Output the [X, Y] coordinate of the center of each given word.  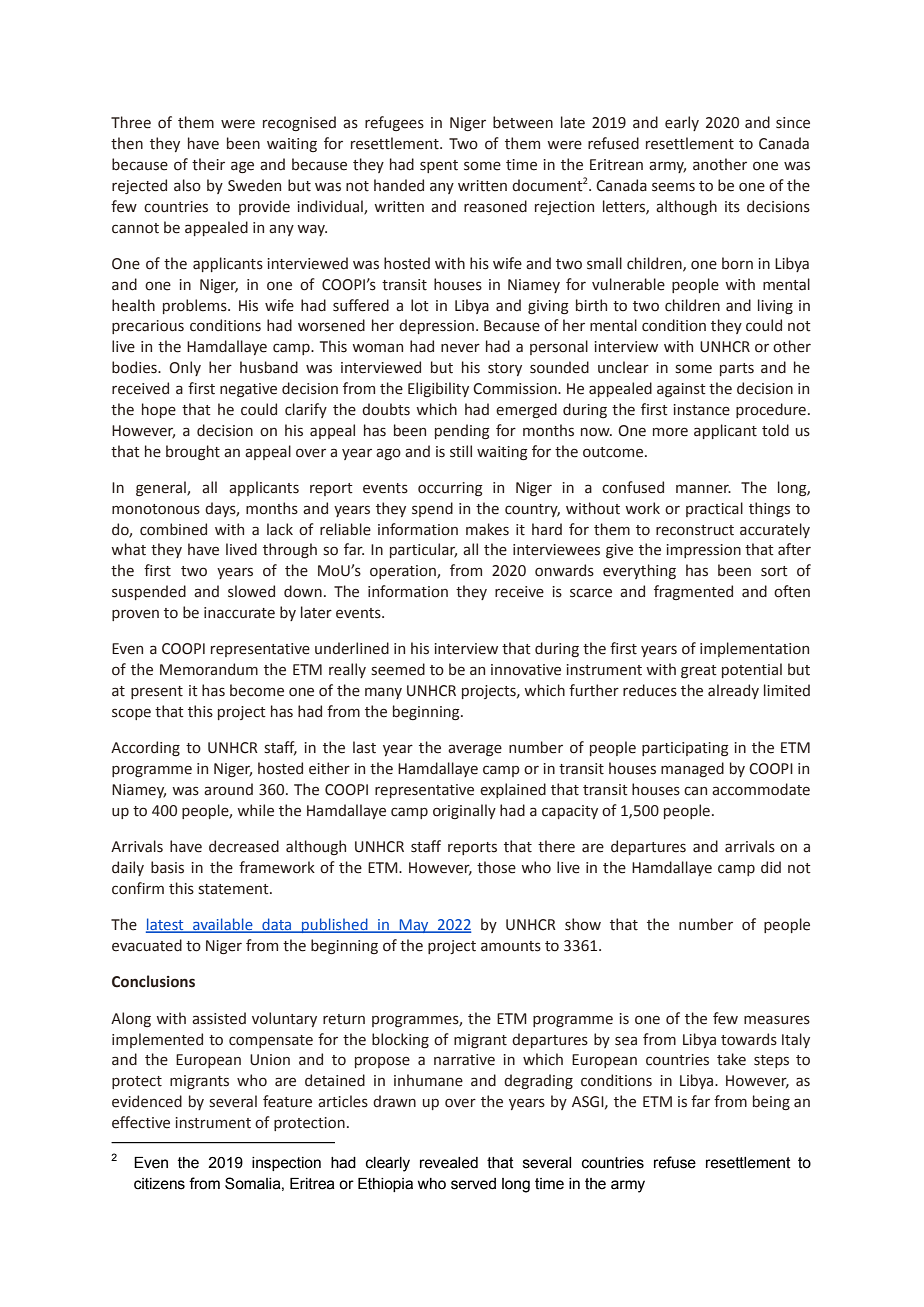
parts [737, 369]
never [460, 348]
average [475, 750]
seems [673, 187]
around [228, 789]
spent [439, 166]
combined [173, 529]
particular [423, 550]
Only [185, 368]
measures [777, 1020]
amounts [511, 946]
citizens [159, 1184]
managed [692, 769]
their [208, 164]
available [223, 925]
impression [704, 551]
